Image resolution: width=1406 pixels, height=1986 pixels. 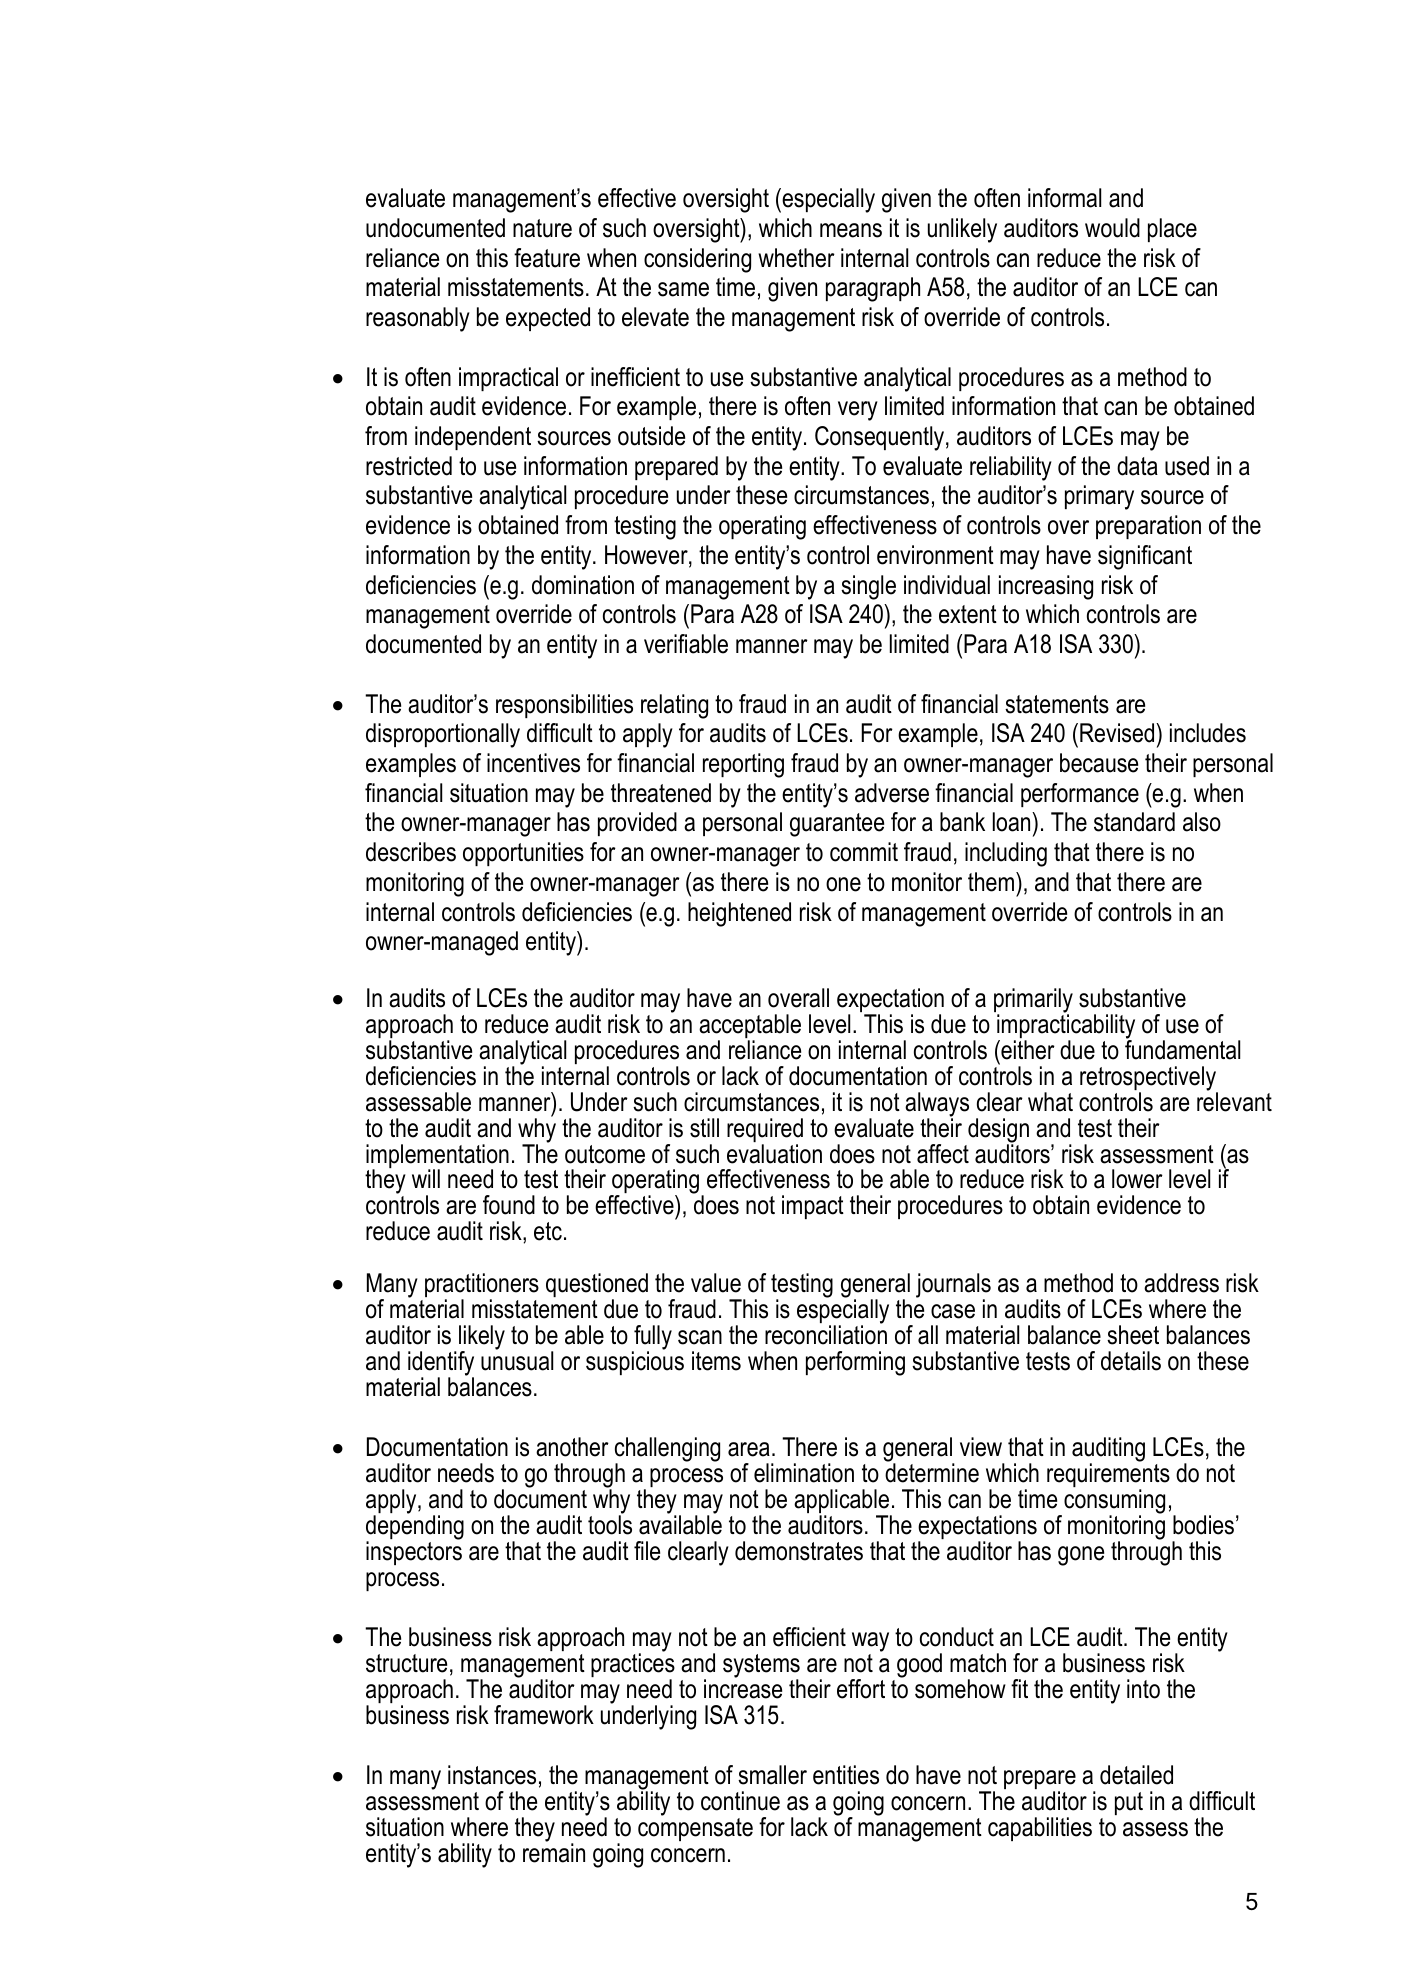 I want to click on fundamental, so click(x=1182, y=1049).
